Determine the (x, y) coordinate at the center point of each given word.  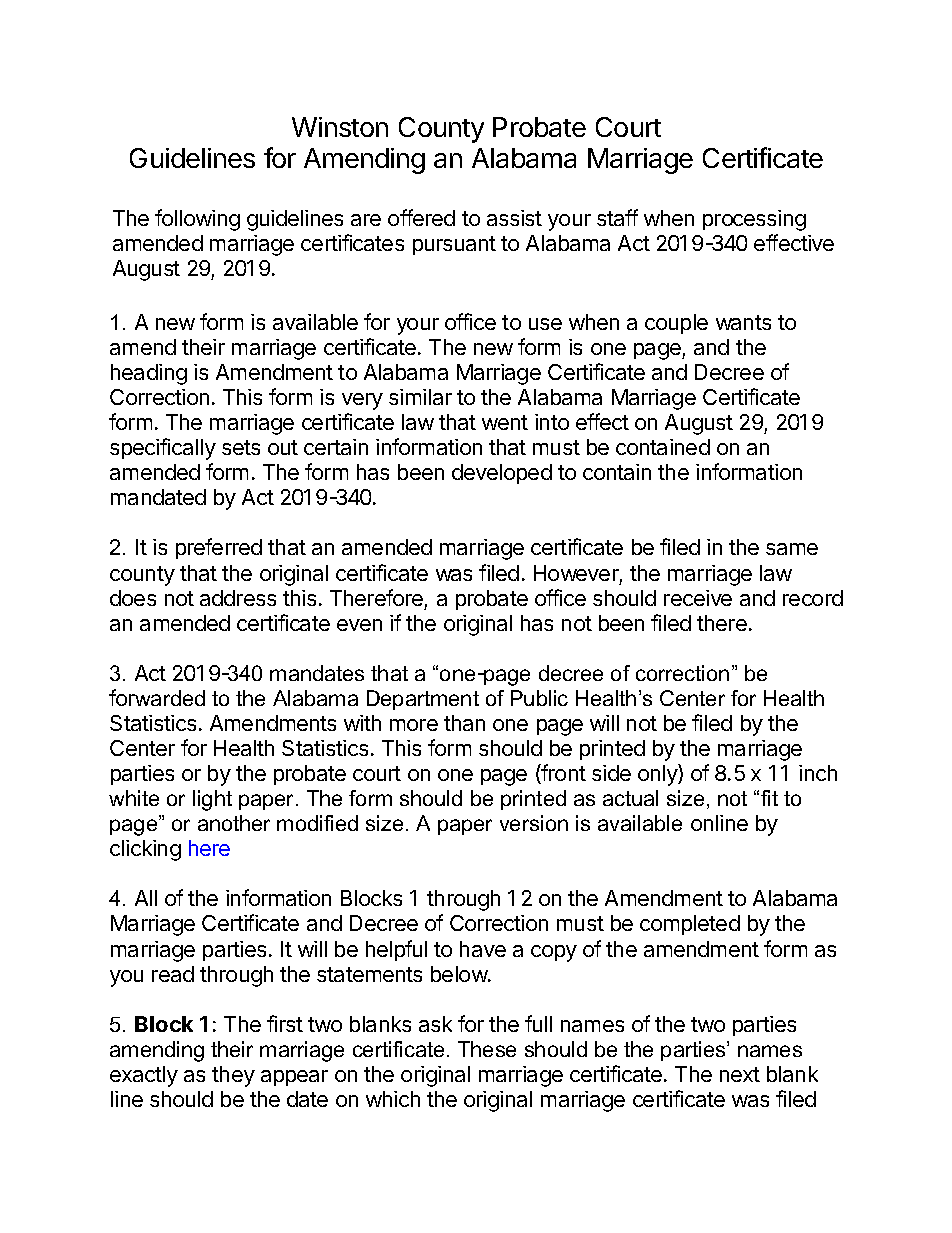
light (212, 800)
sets (241, 447)
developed (502, 474)
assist (514, 218)
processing (754, 220)
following (197, 220)
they (233, 1076)
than (464, 723)
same (792, 549)
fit (769, 798)
